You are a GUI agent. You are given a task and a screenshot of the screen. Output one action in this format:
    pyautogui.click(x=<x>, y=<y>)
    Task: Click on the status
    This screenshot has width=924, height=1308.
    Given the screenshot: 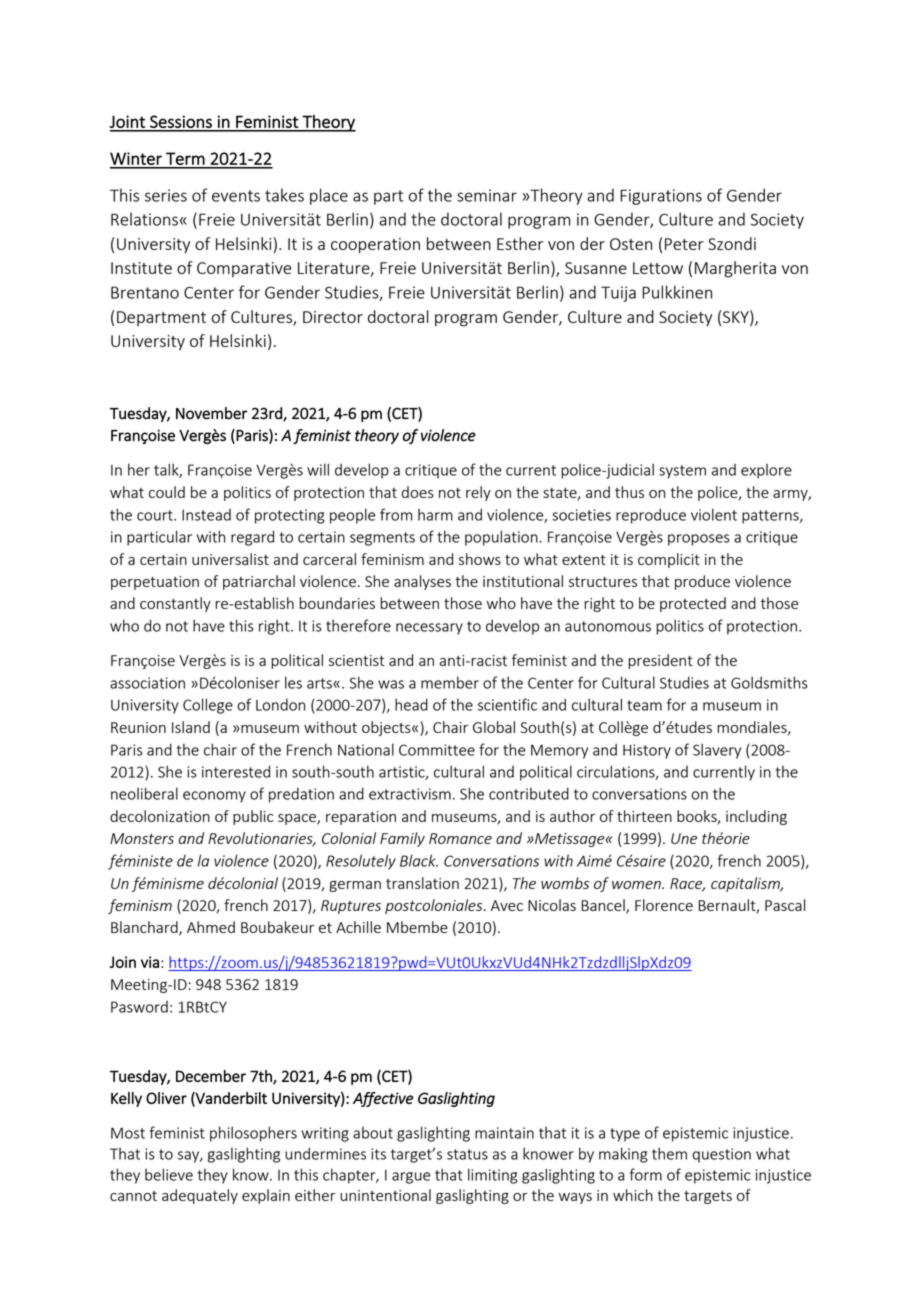 What is the action you would take?
    pyautogui.click(x=467, y=1154)
